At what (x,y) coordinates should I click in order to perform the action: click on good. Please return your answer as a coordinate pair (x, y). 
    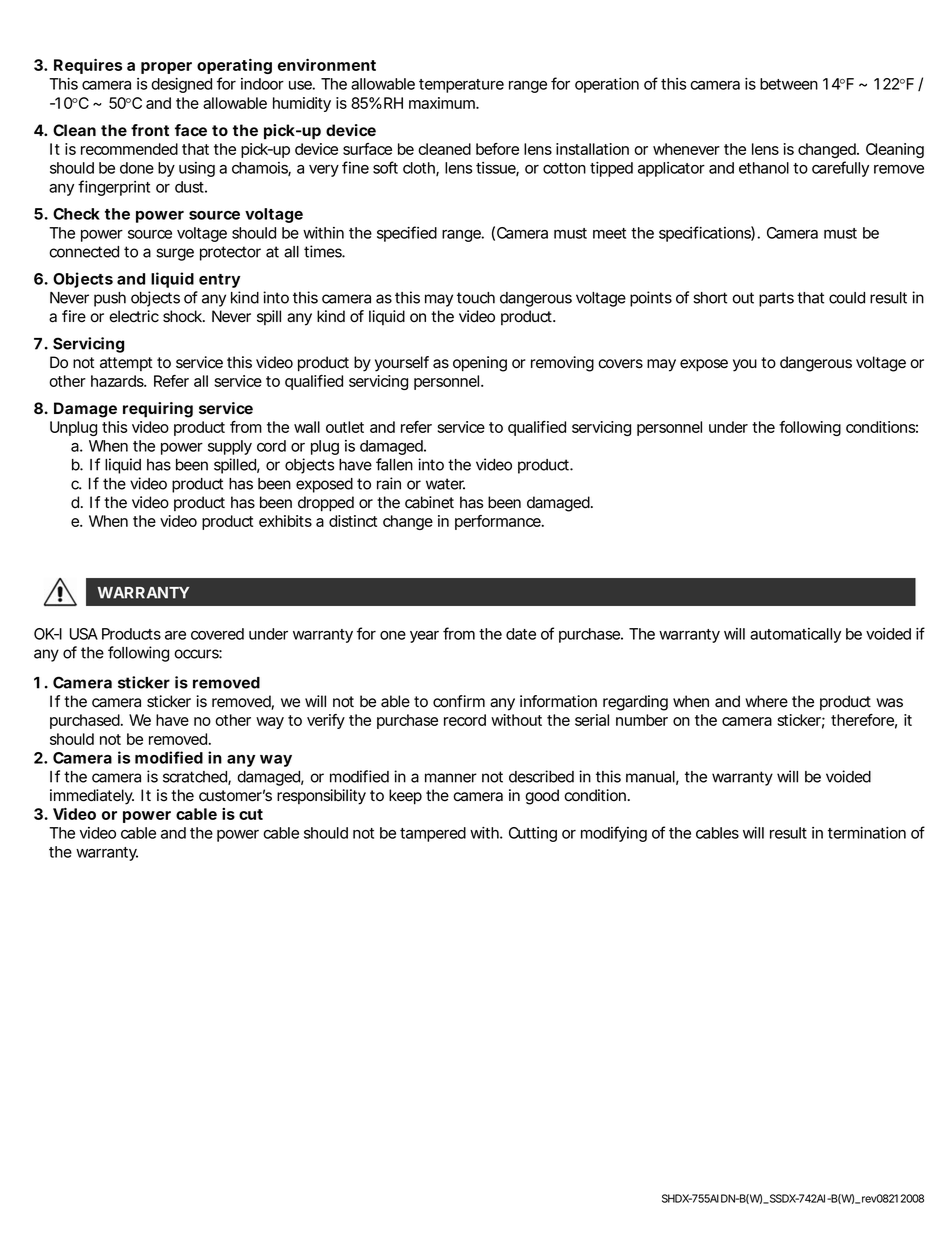
    Looking at the image, I should click on (542, 797).
